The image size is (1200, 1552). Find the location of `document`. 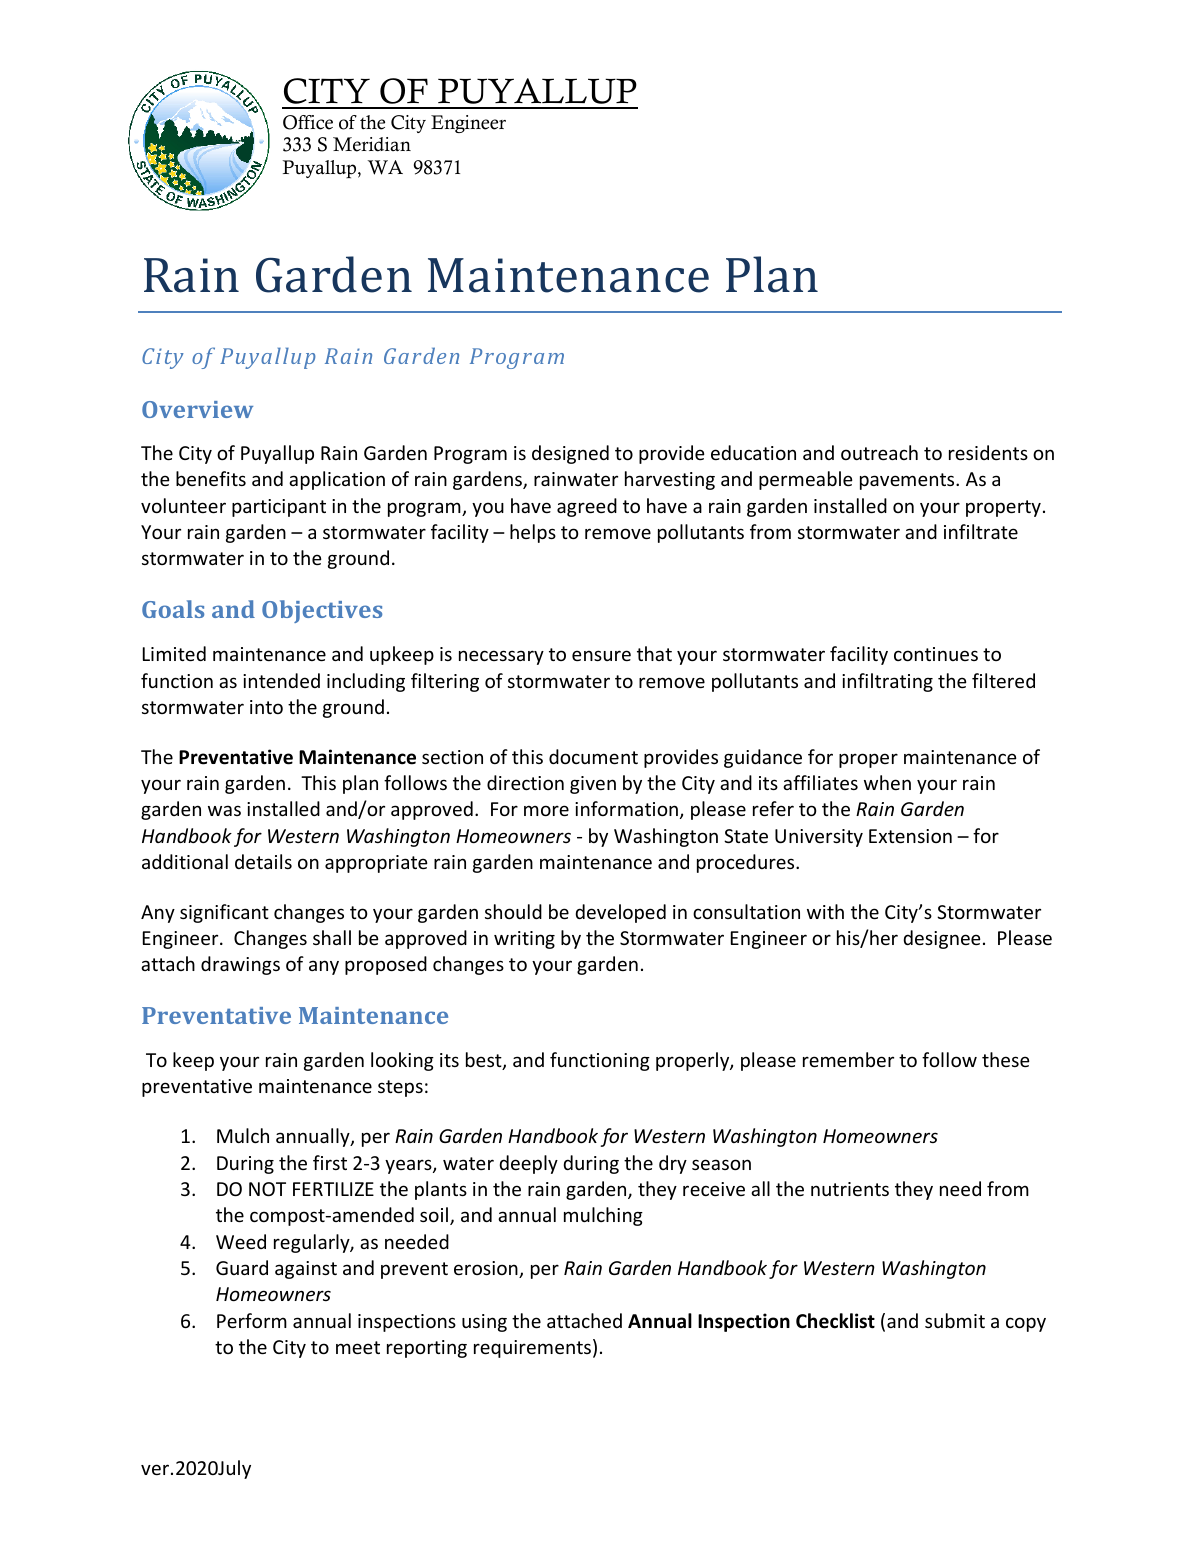

document is located at coordinates (593, 756).
